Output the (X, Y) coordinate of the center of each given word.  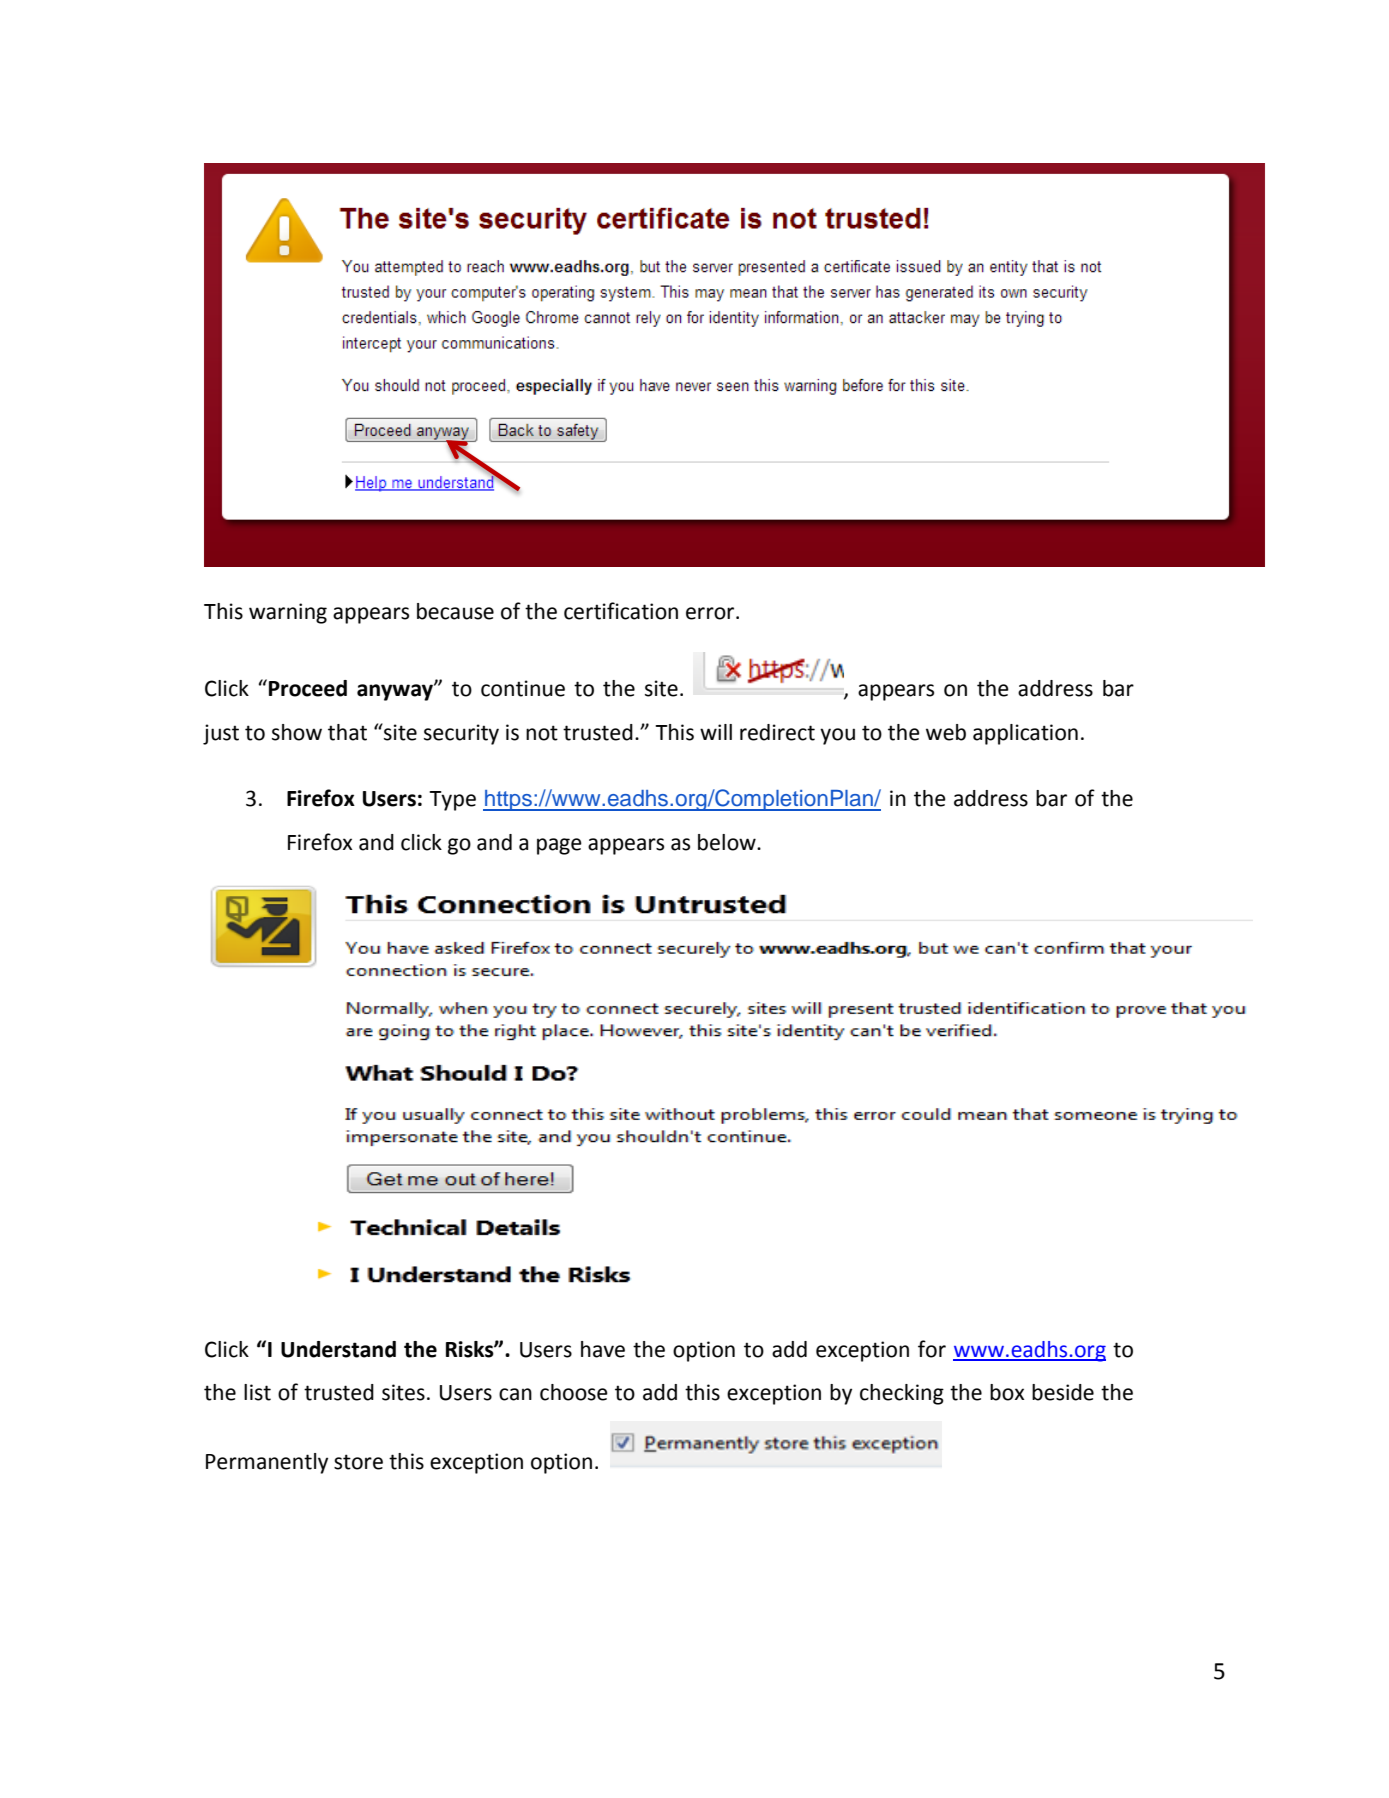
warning (288, 613)
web (946, 732)
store (358, 1462)
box (1007, 1392)
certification (621, 611)
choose (574, 1392)
